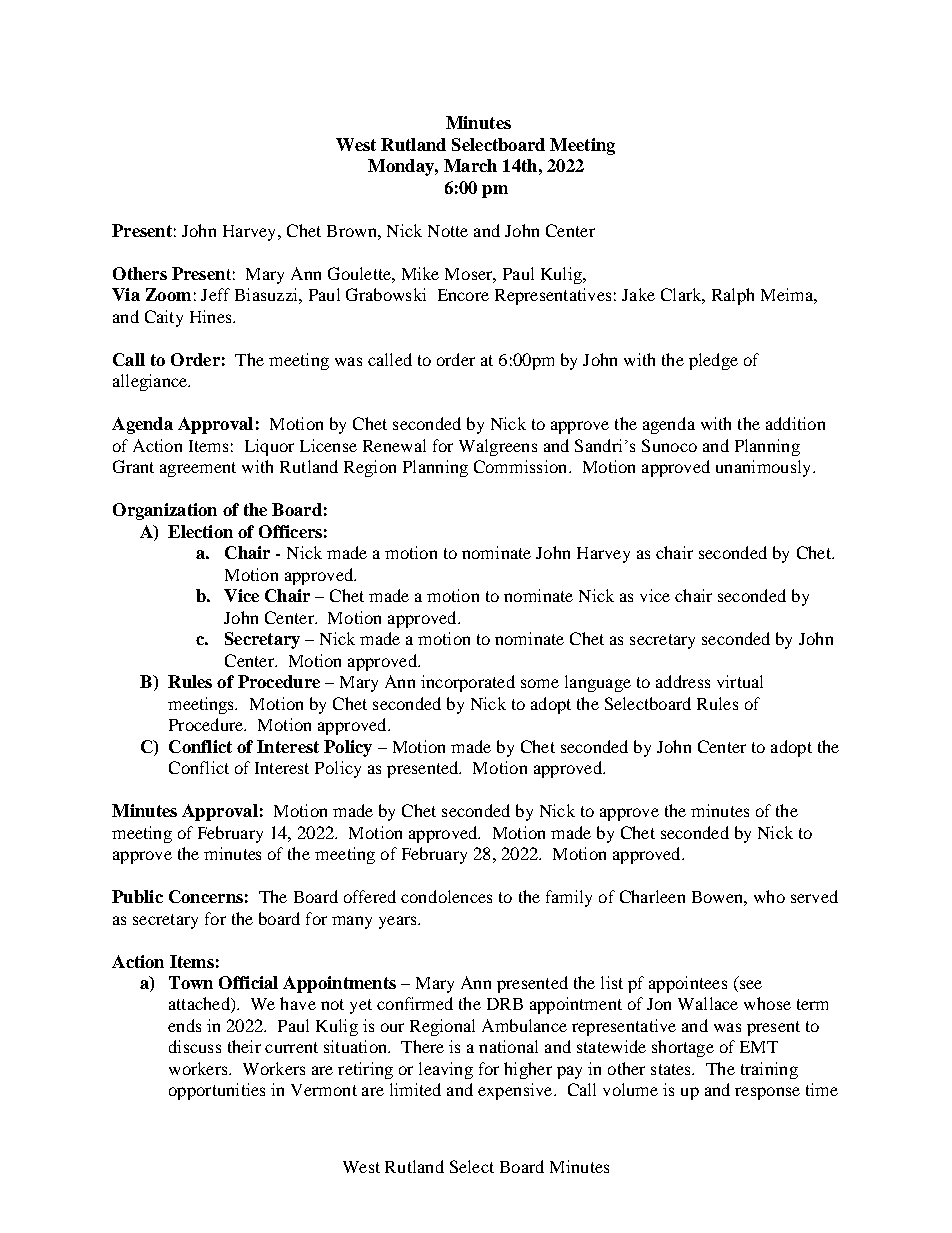  What do you see at coordinates (470, 165) in the document?
I see `March` at bounding box center [470, 165].
